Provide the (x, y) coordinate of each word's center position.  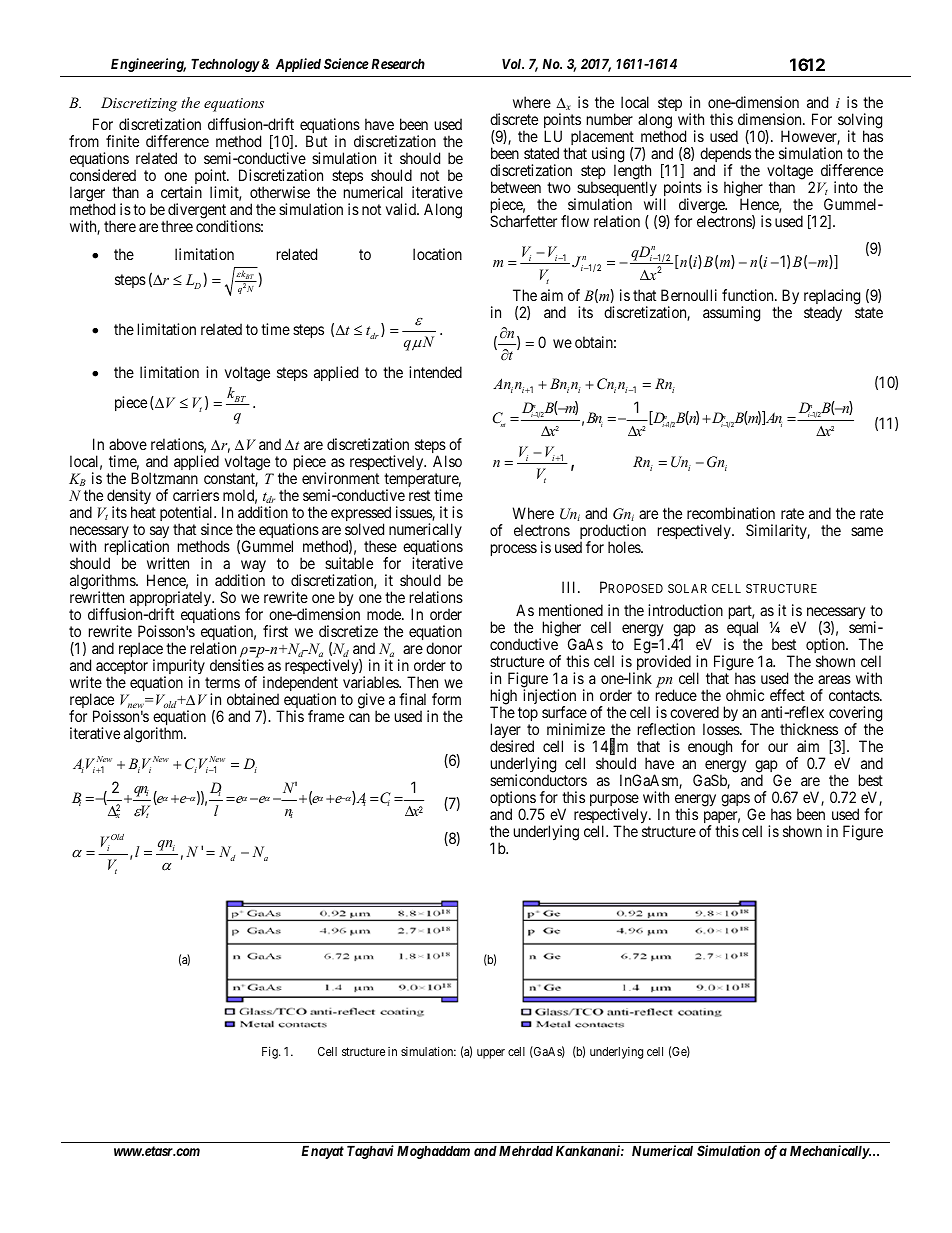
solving (860, 122)
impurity (180, 668)
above (128, 444)
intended (435, 372)
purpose (614, 801)
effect (787, 695)
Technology (225, 65)
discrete (514, 119)
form (446, 699)
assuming (731, 314)
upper (491, 1054)
